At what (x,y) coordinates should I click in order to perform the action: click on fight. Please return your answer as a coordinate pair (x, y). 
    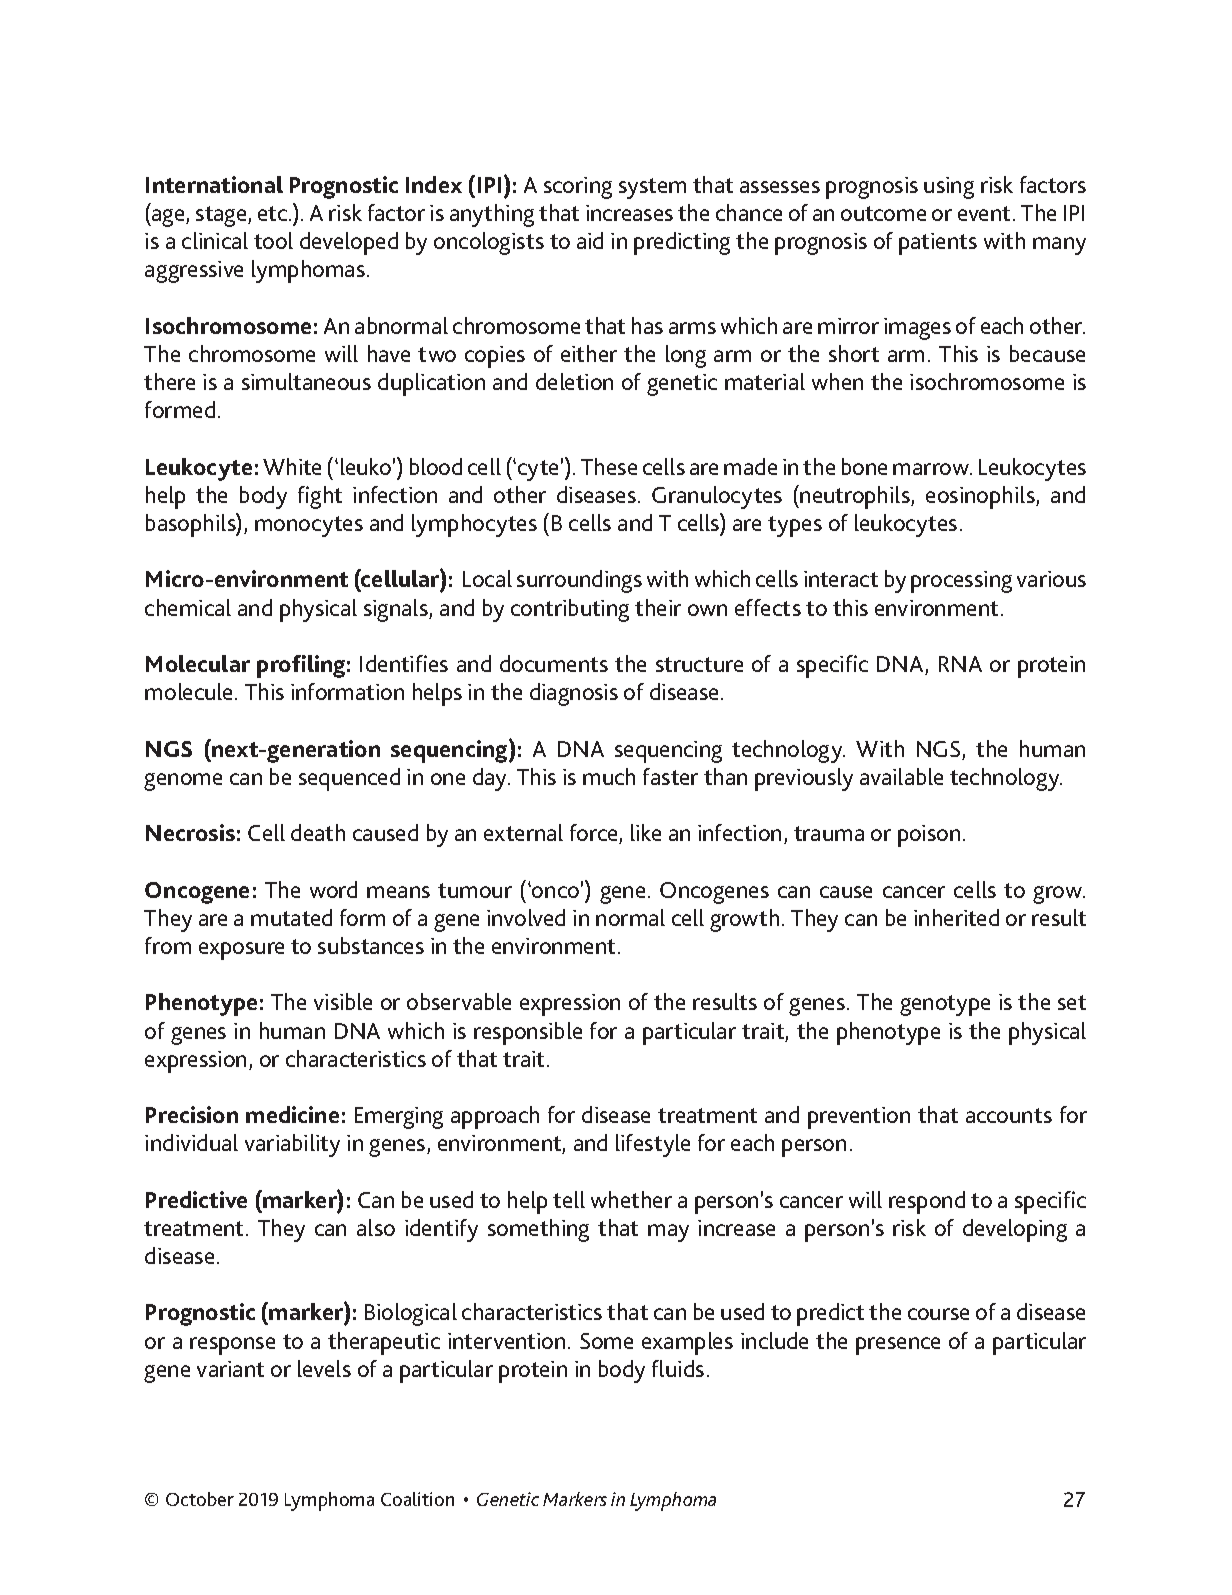
    Looking at the image, I should click on (320, 497).
